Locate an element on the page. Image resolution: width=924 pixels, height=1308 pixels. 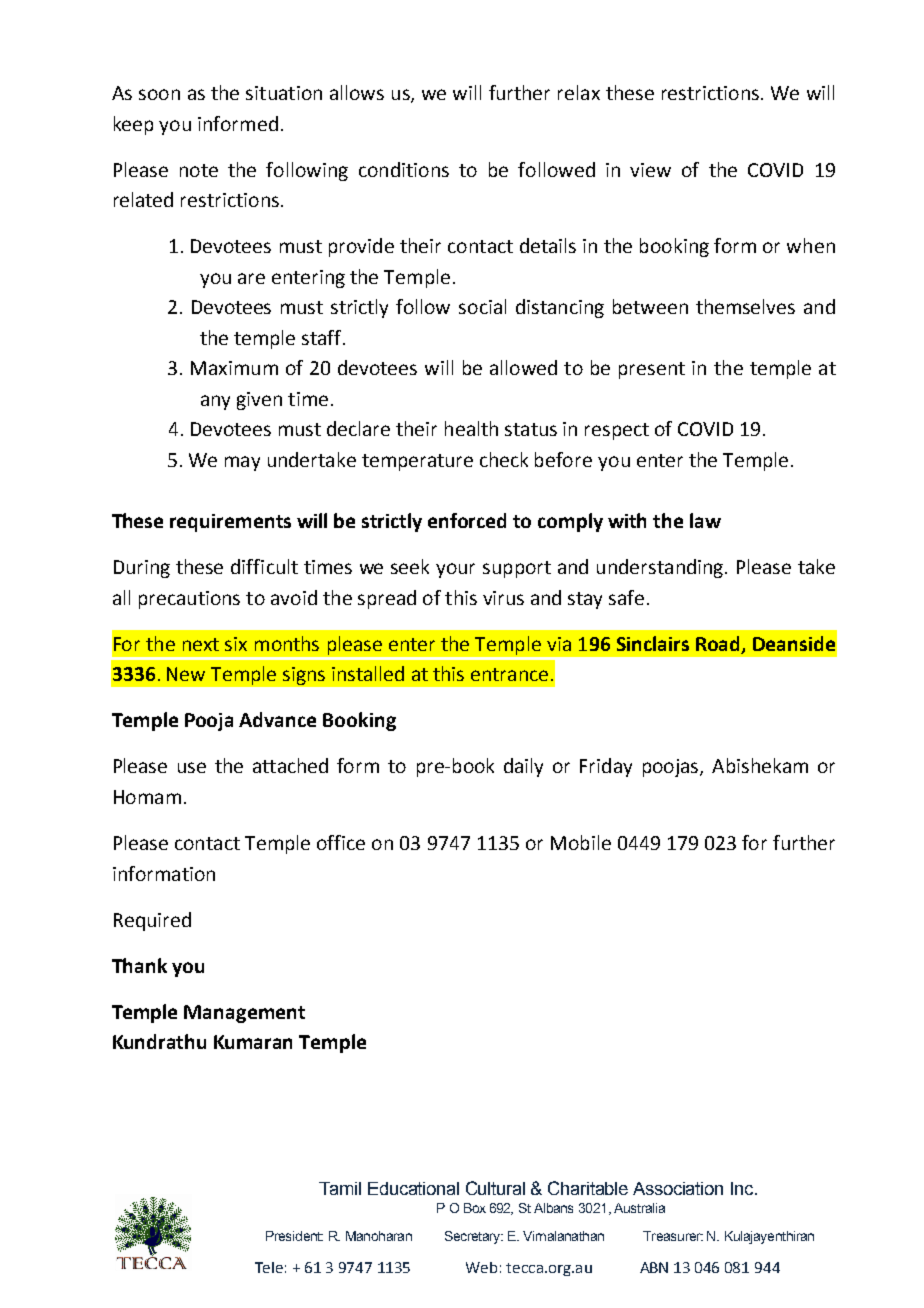
President is located at coordinates (294, 1236).
